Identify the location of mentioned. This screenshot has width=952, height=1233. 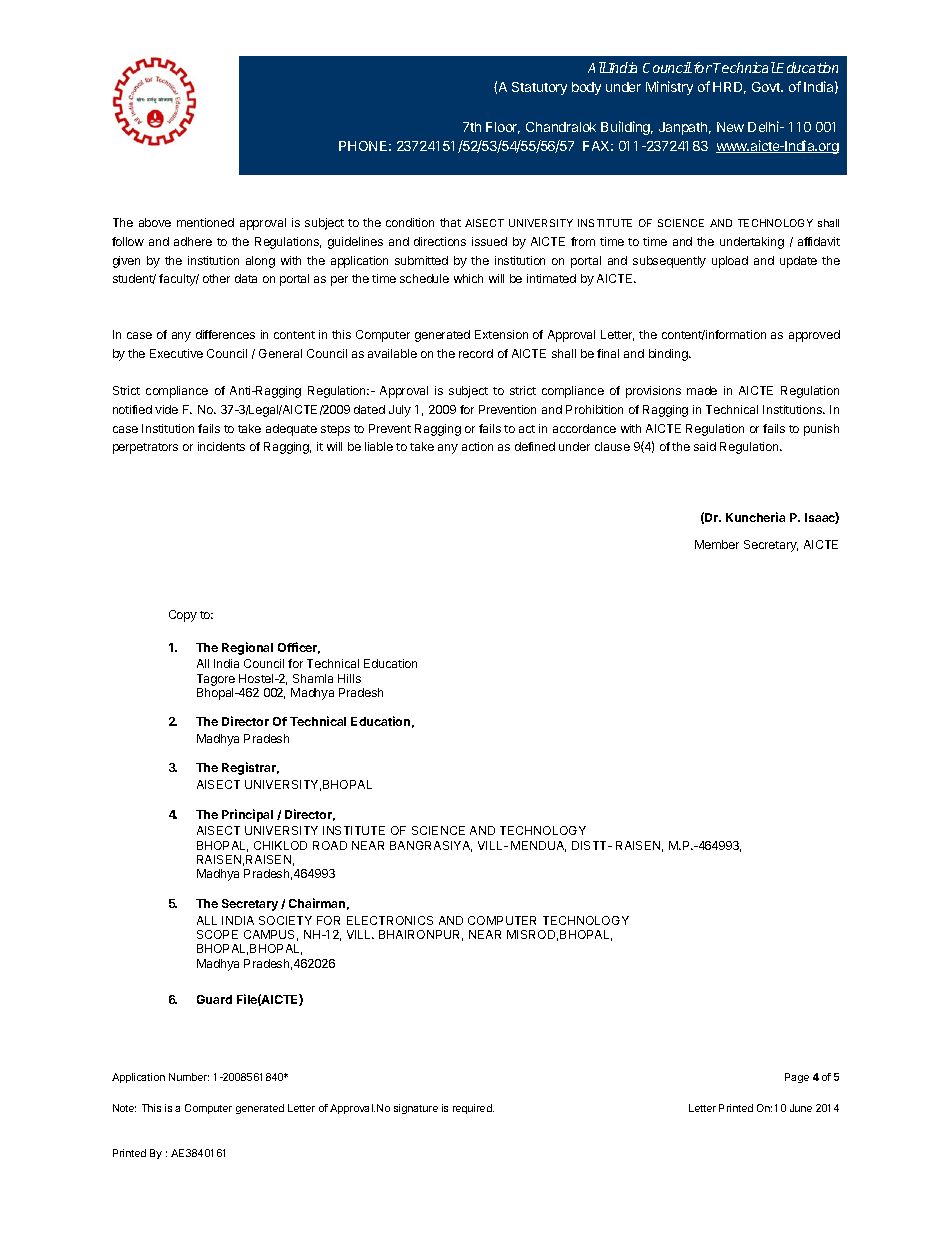
(205, 222).
